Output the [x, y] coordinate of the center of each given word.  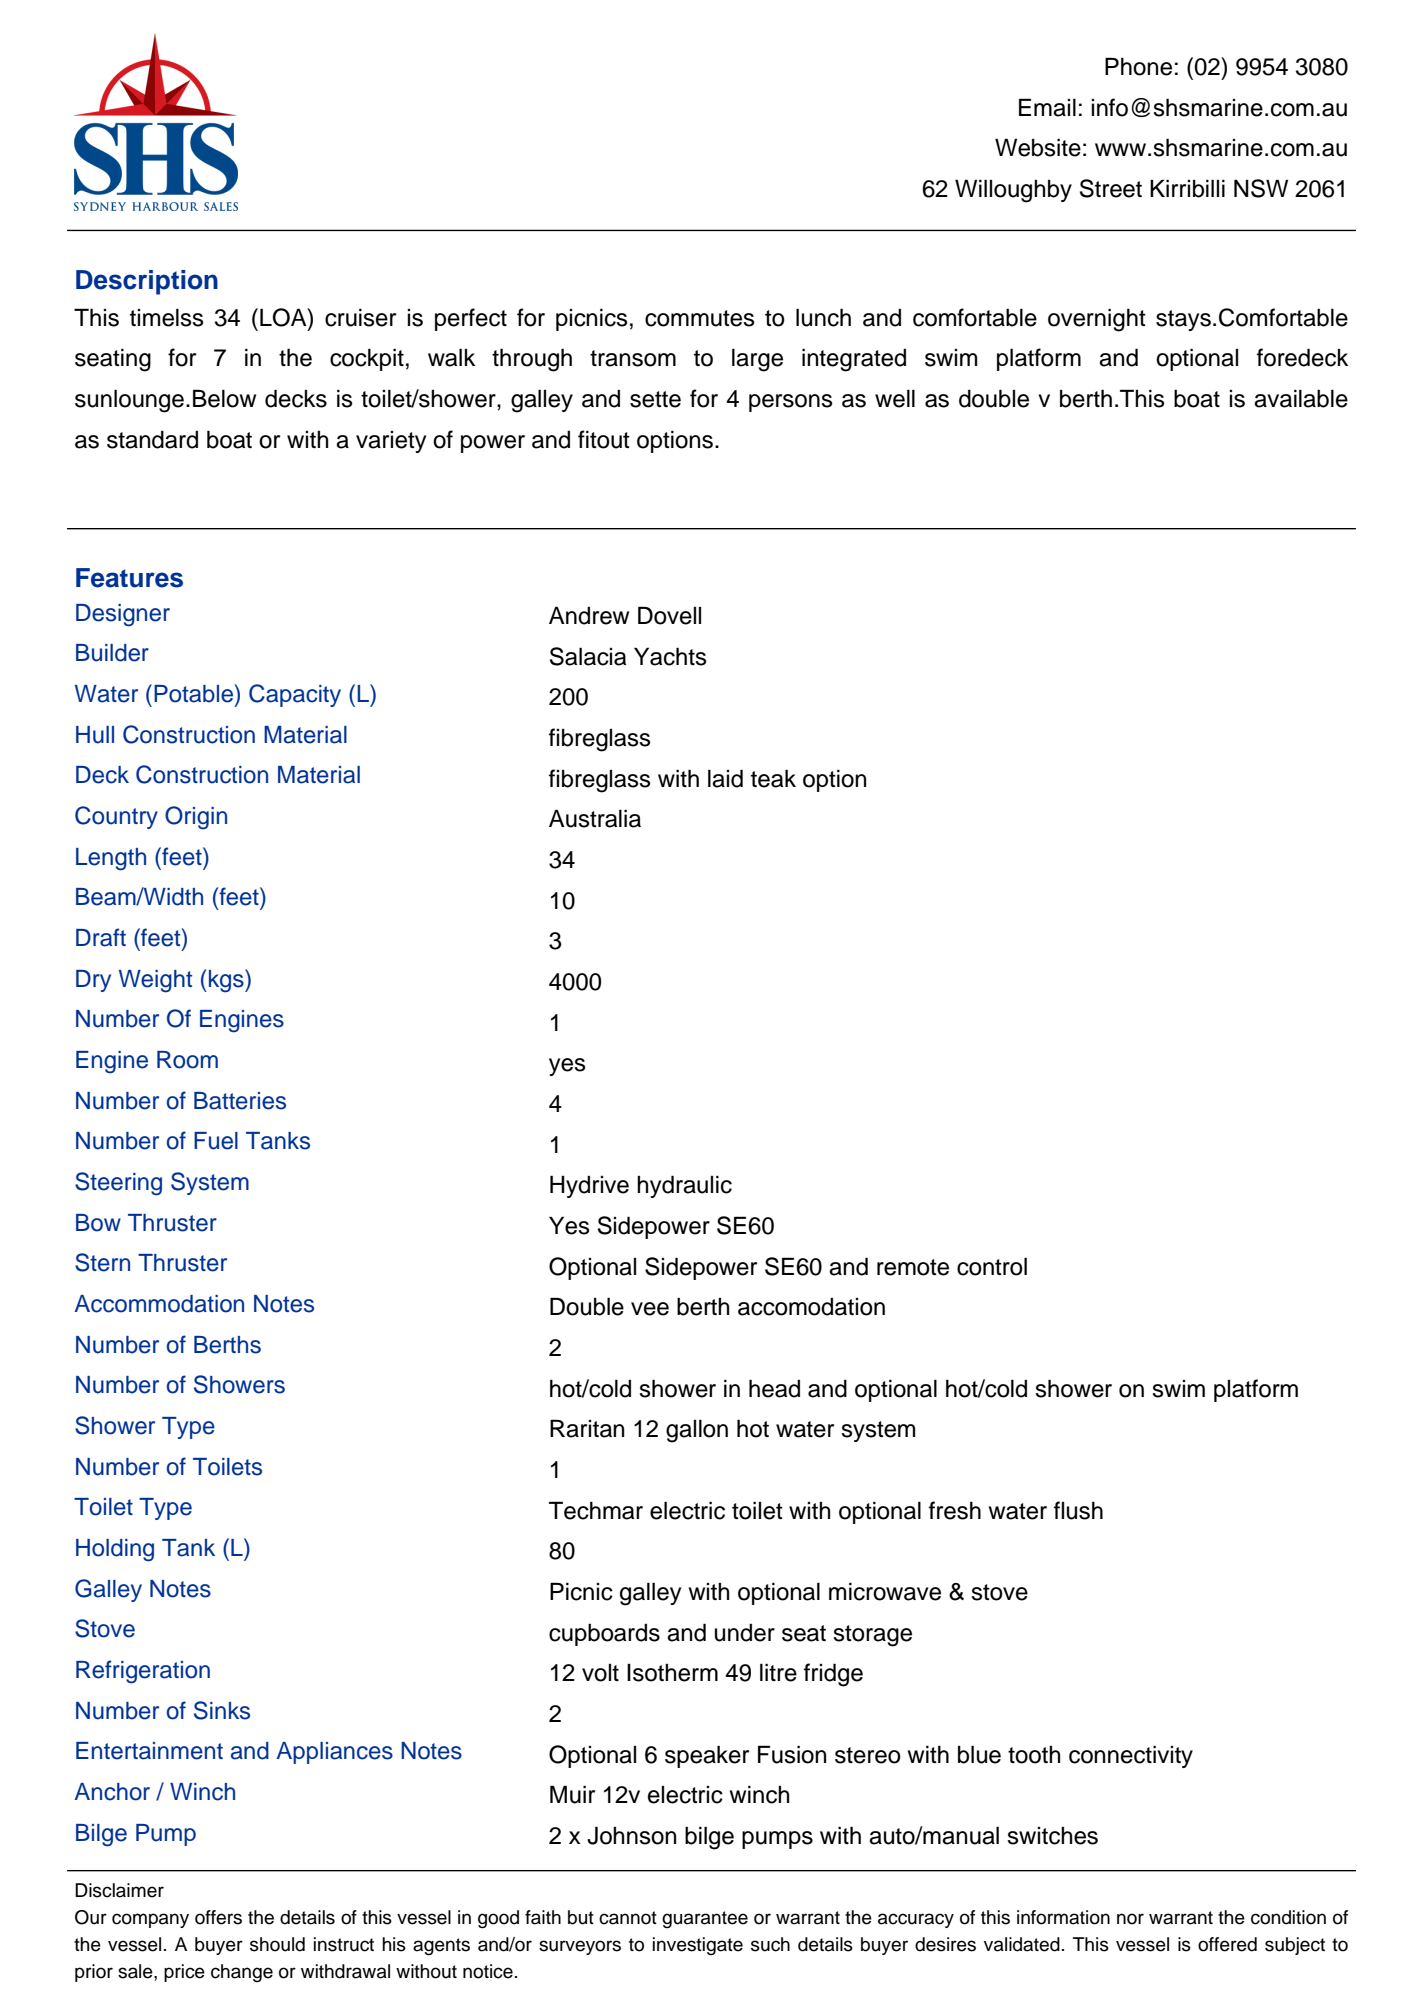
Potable [193, 694]
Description [147, 282]
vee [650, 1309]
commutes [699, 318]
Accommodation [159, 1304]
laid [725, 778]
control [992, 1266]
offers [218, 1917]
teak [773, 778]
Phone [1138, 66]
